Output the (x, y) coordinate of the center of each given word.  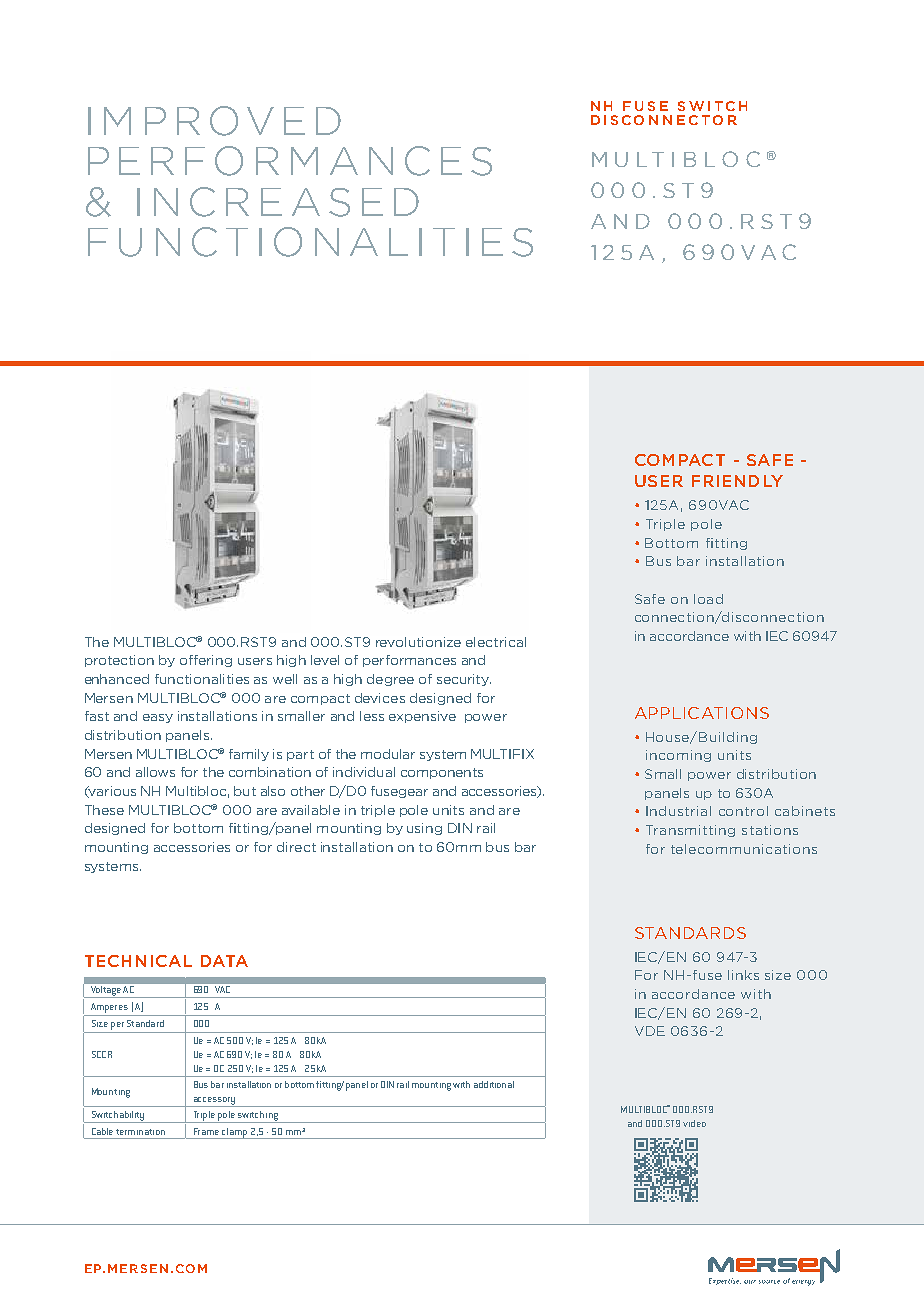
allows (155, 772)
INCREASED (278, 202)
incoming (678, 756)
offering (206, 661)
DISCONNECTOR (664, 120)
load (708, 599)
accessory (214, 1102)
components (442, 773)
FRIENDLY (737, 481)
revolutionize (418, 642)
